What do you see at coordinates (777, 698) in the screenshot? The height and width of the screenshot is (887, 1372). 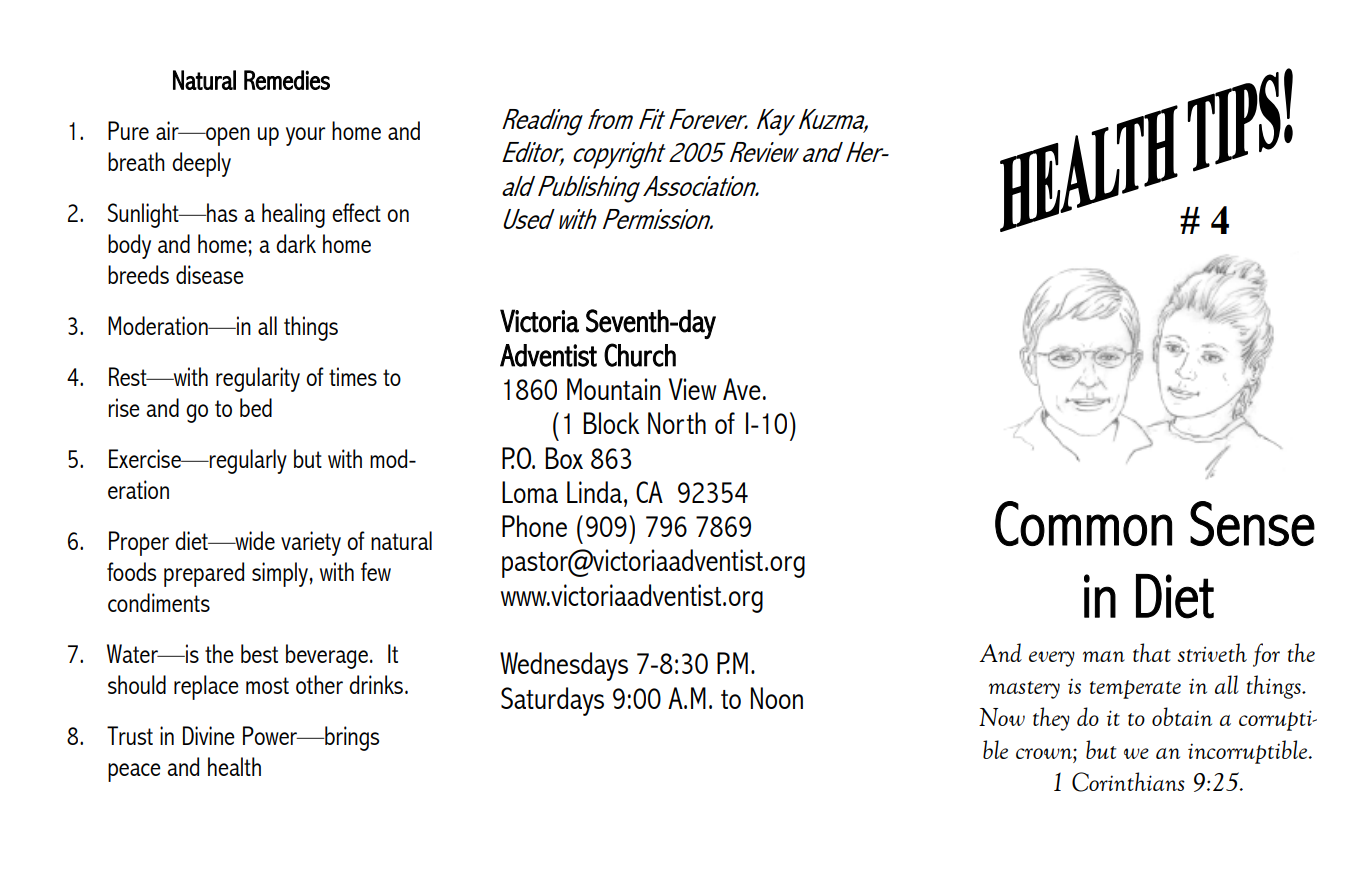 I see `Noon` at bounding box center [777, 698].
